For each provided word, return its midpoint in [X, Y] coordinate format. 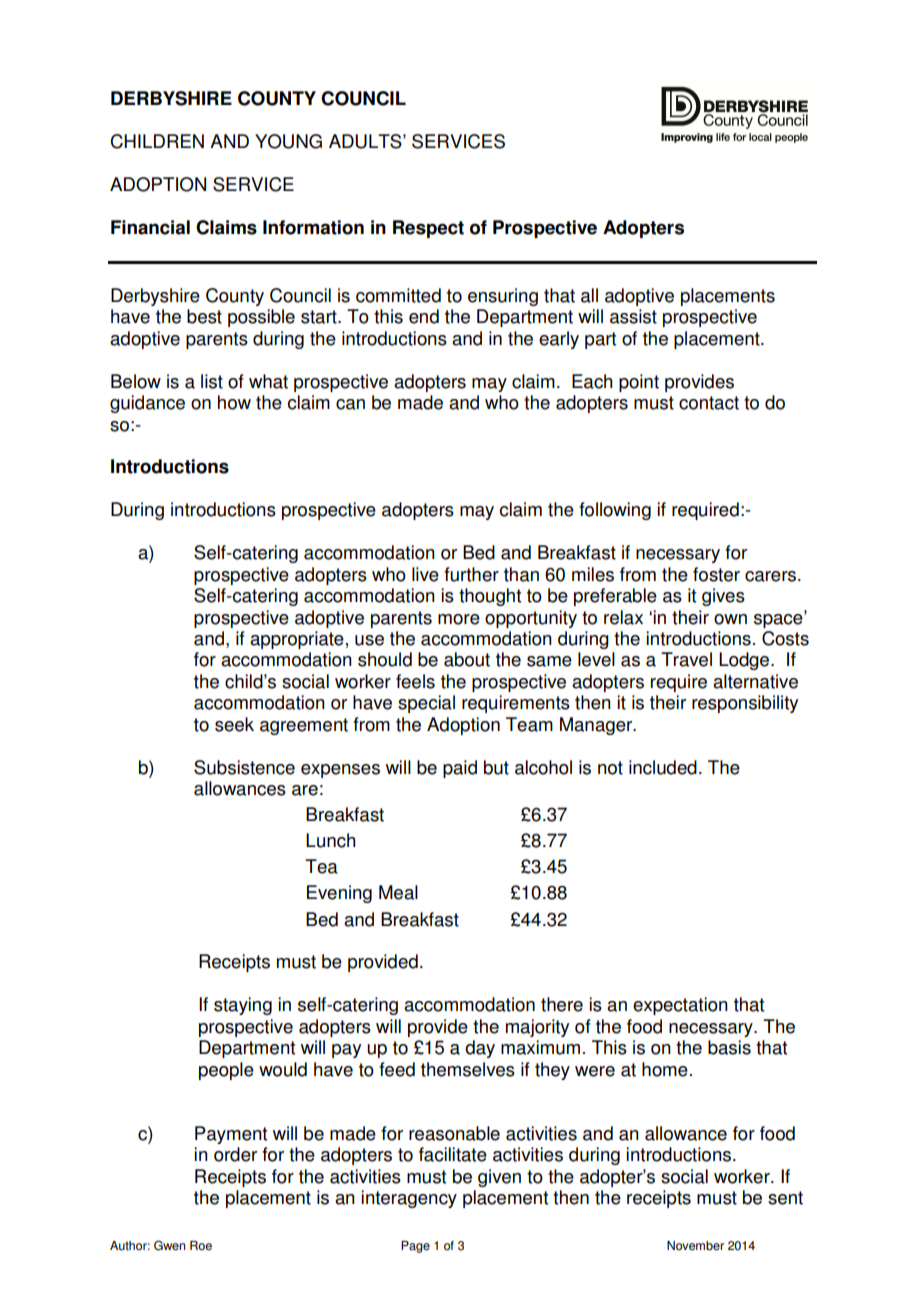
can [350, 404]
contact [709, 403]
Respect [428, 229]
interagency [409, 1199]
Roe [201, 1246]
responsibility [745, 704]
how [234, 402]
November [695, 1246]
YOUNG [288, 141]
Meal [398, 892]
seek [234, 724]
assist [633, 316]
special [426, 704]
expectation [680, 1006]
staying [243, 1006]
